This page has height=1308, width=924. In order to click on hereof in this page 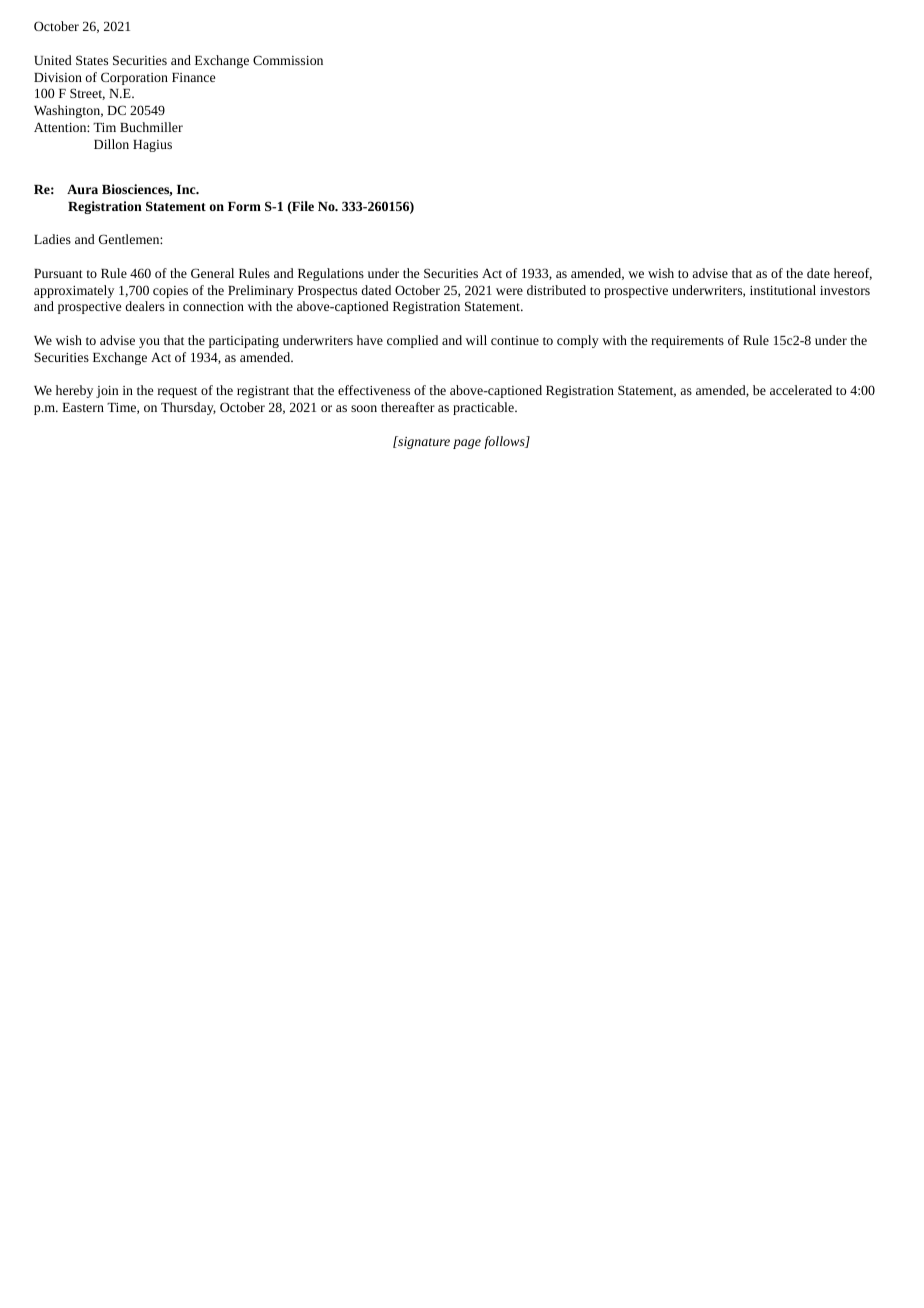, I will do `click(853, 274)`.
